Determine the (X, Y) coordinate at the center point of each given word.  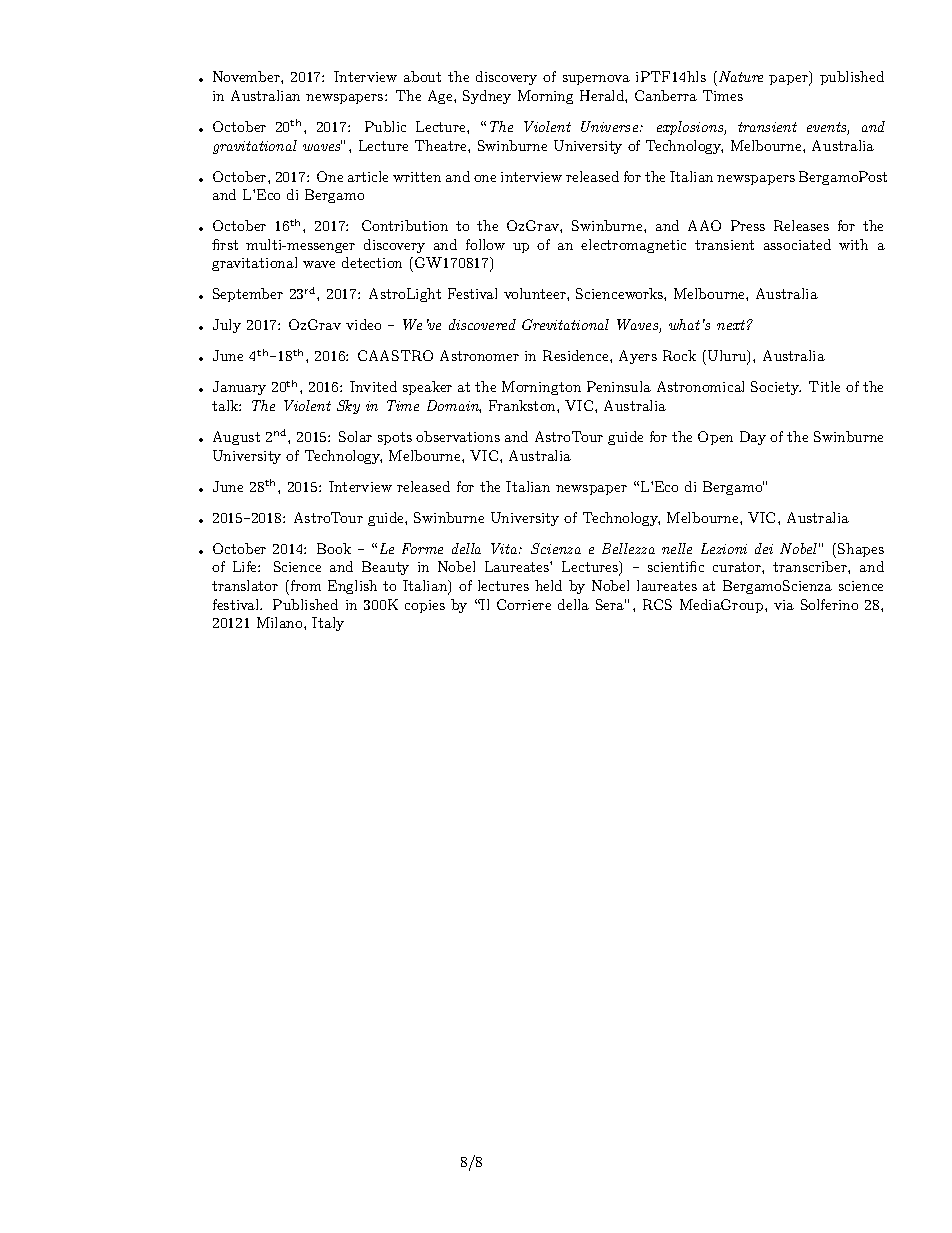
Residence (577, 355)
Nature (741, 76)
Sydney (487, 97)
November (247, 76)
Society (776, 388)
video (363, 324)
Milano (281, 622)
